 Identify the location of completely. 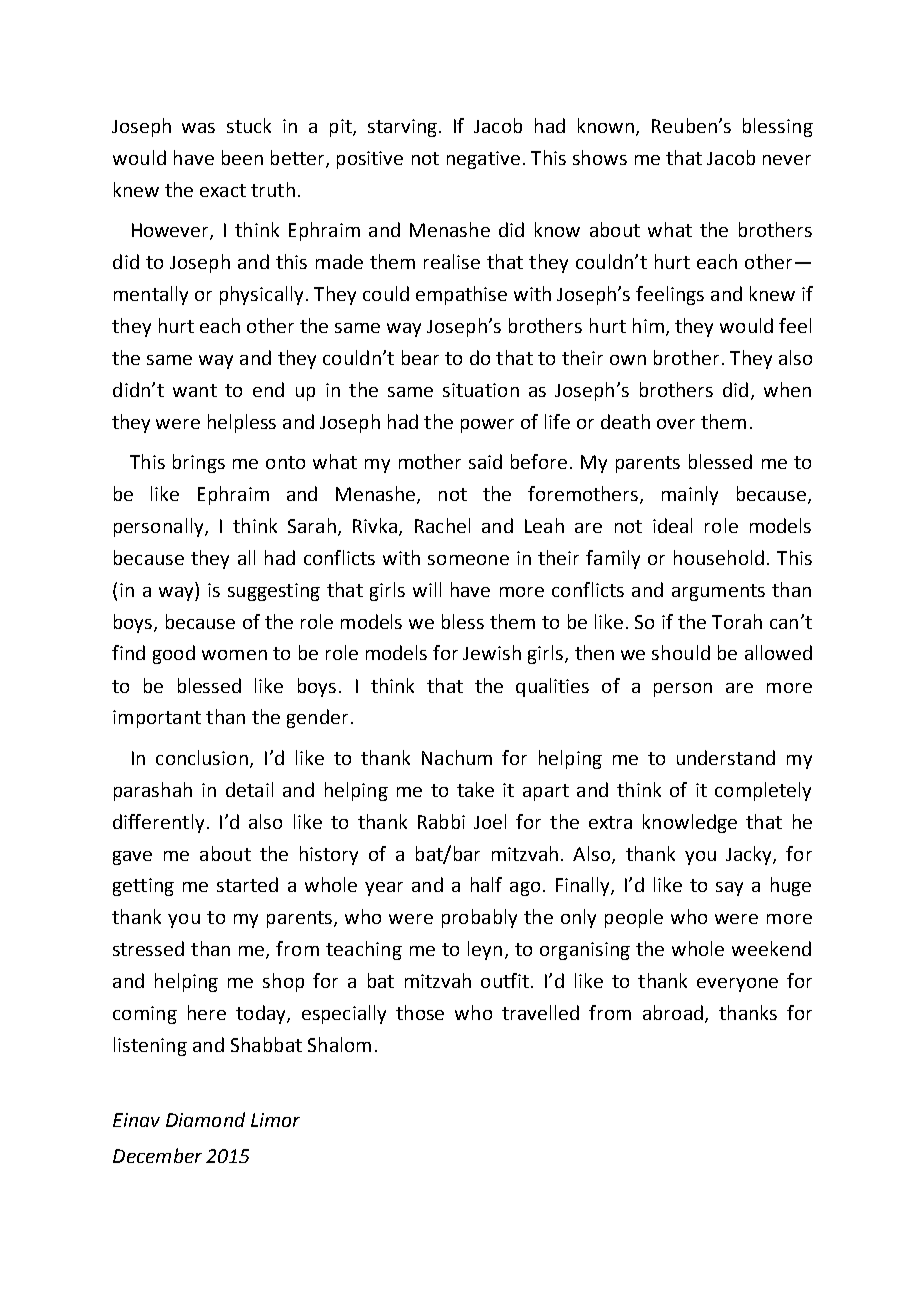
(763, 791).
